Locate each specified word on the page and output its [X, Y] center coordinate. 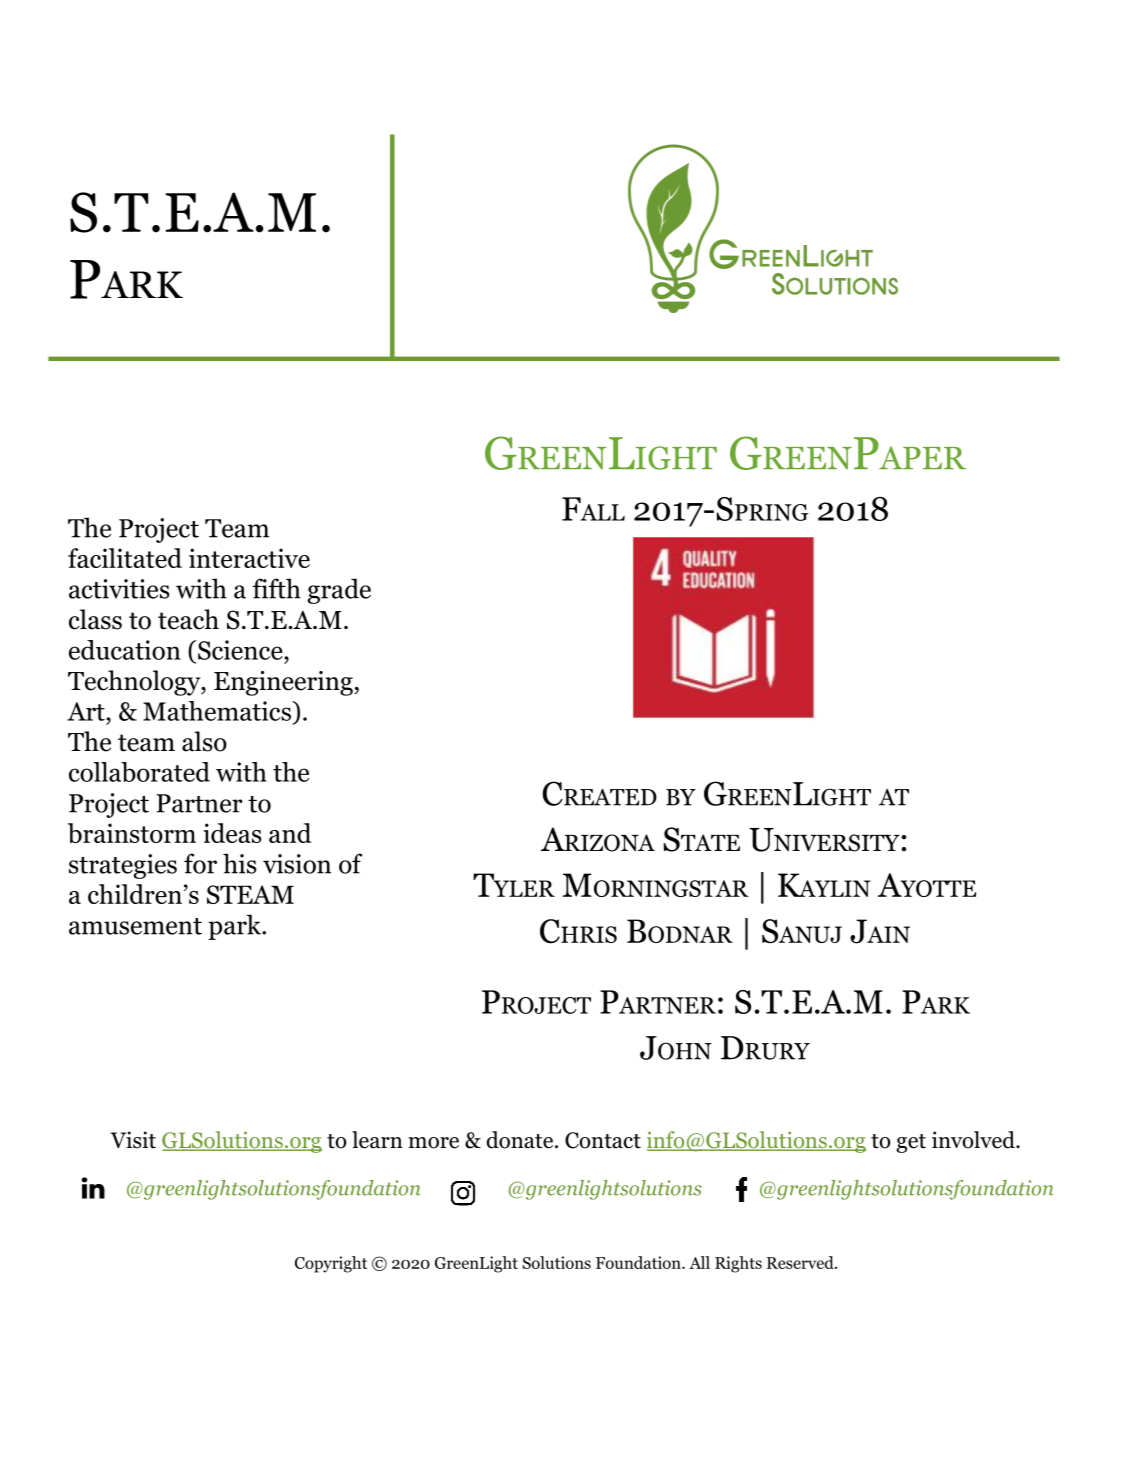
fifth [276, 588]
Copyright [331, 1264]
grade [339, 591]
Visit [133, 1140]
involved [974, 1140]
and [290, 833]
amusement [135, 926]
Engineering [284, 683]
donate [519, 1140]
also [204, 741]
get [911, 1143]
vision [297, 864]
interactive [249, 558]
